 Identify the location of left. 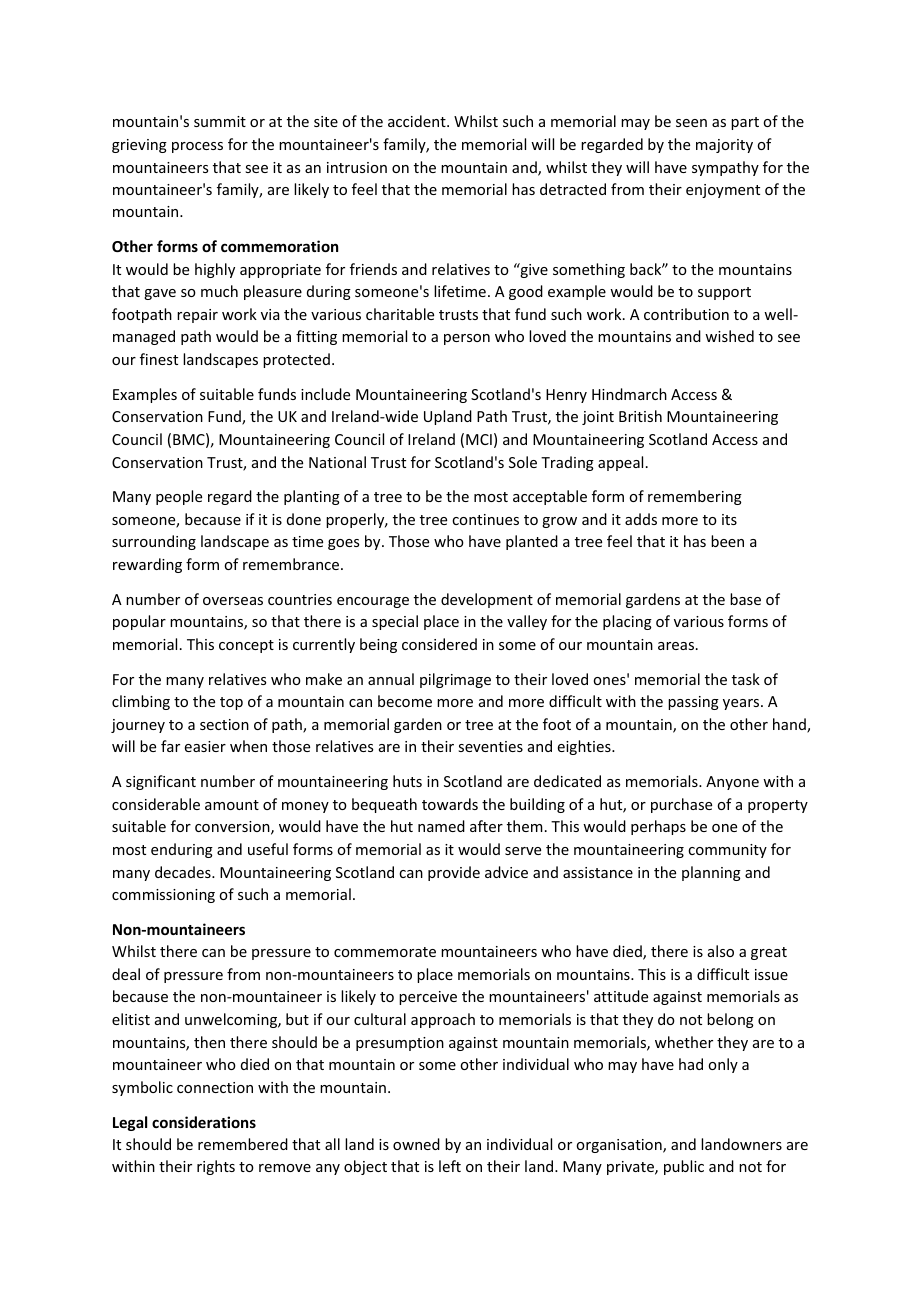
(450, 1166).
